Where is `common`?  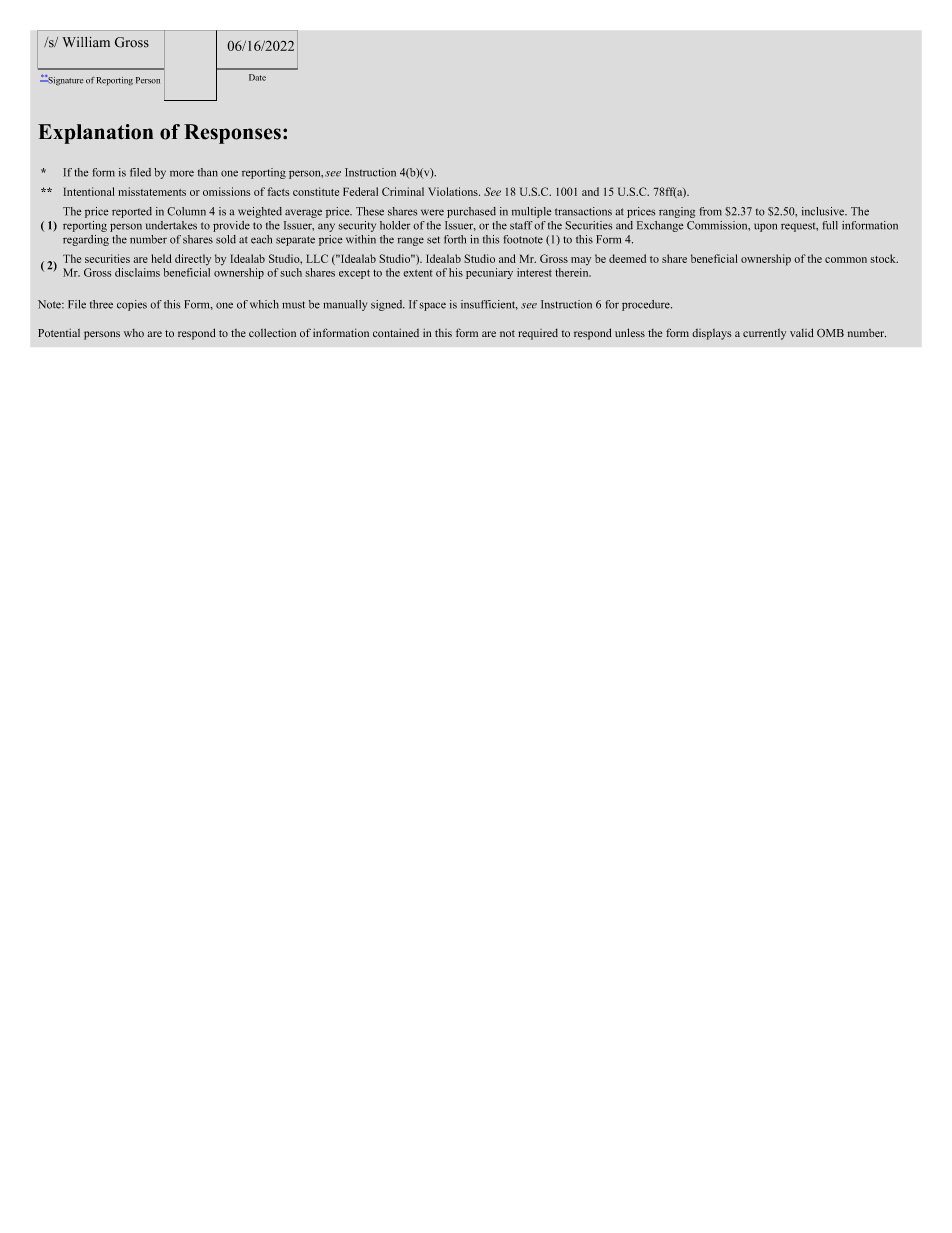
common is located at coordinates (846, 260).
